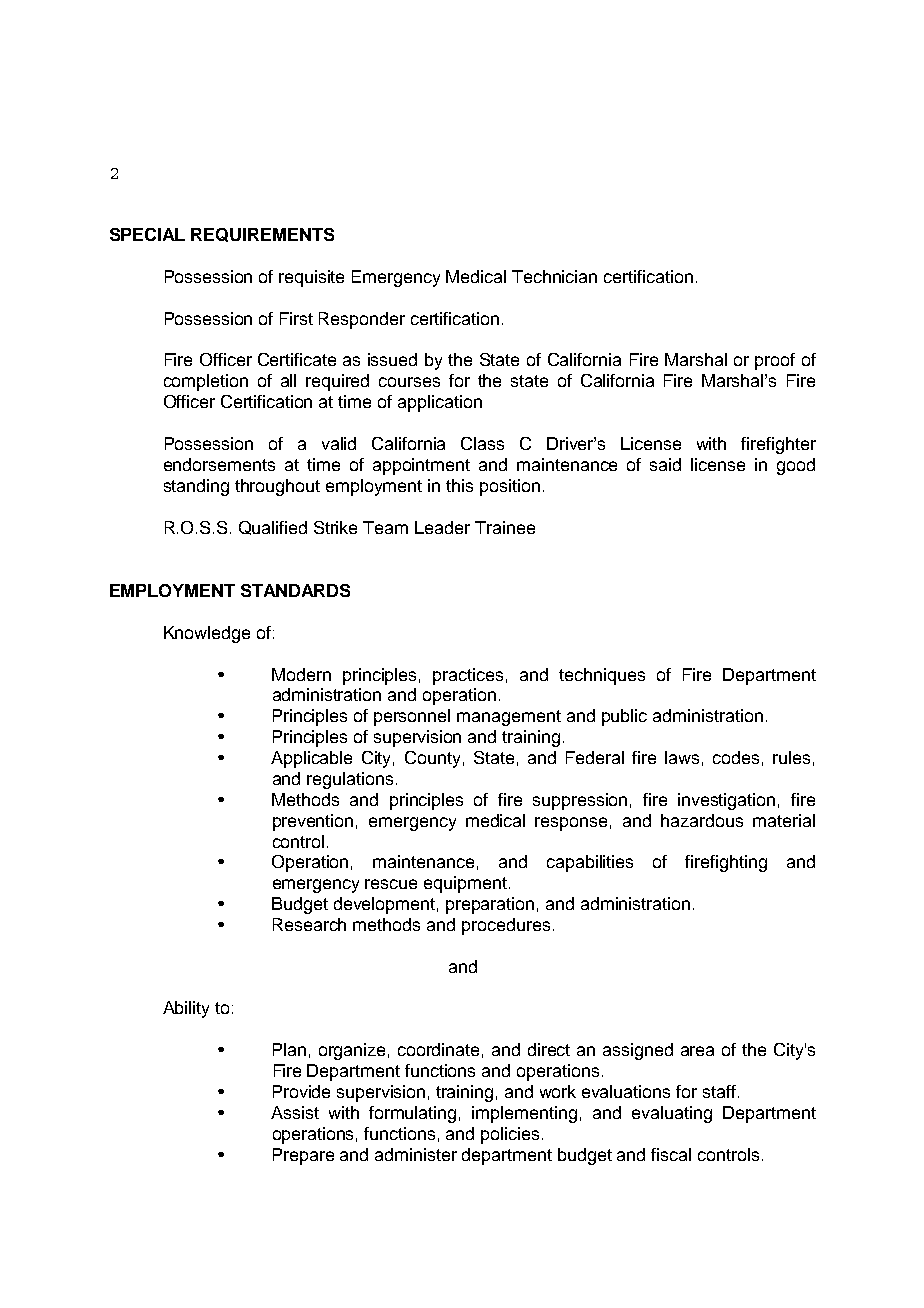 The width and height of the document is (924, 1308). What do you see at coordinates (510, 1135) in the document?
I see `policies` at bounding box center [510, 1135].
